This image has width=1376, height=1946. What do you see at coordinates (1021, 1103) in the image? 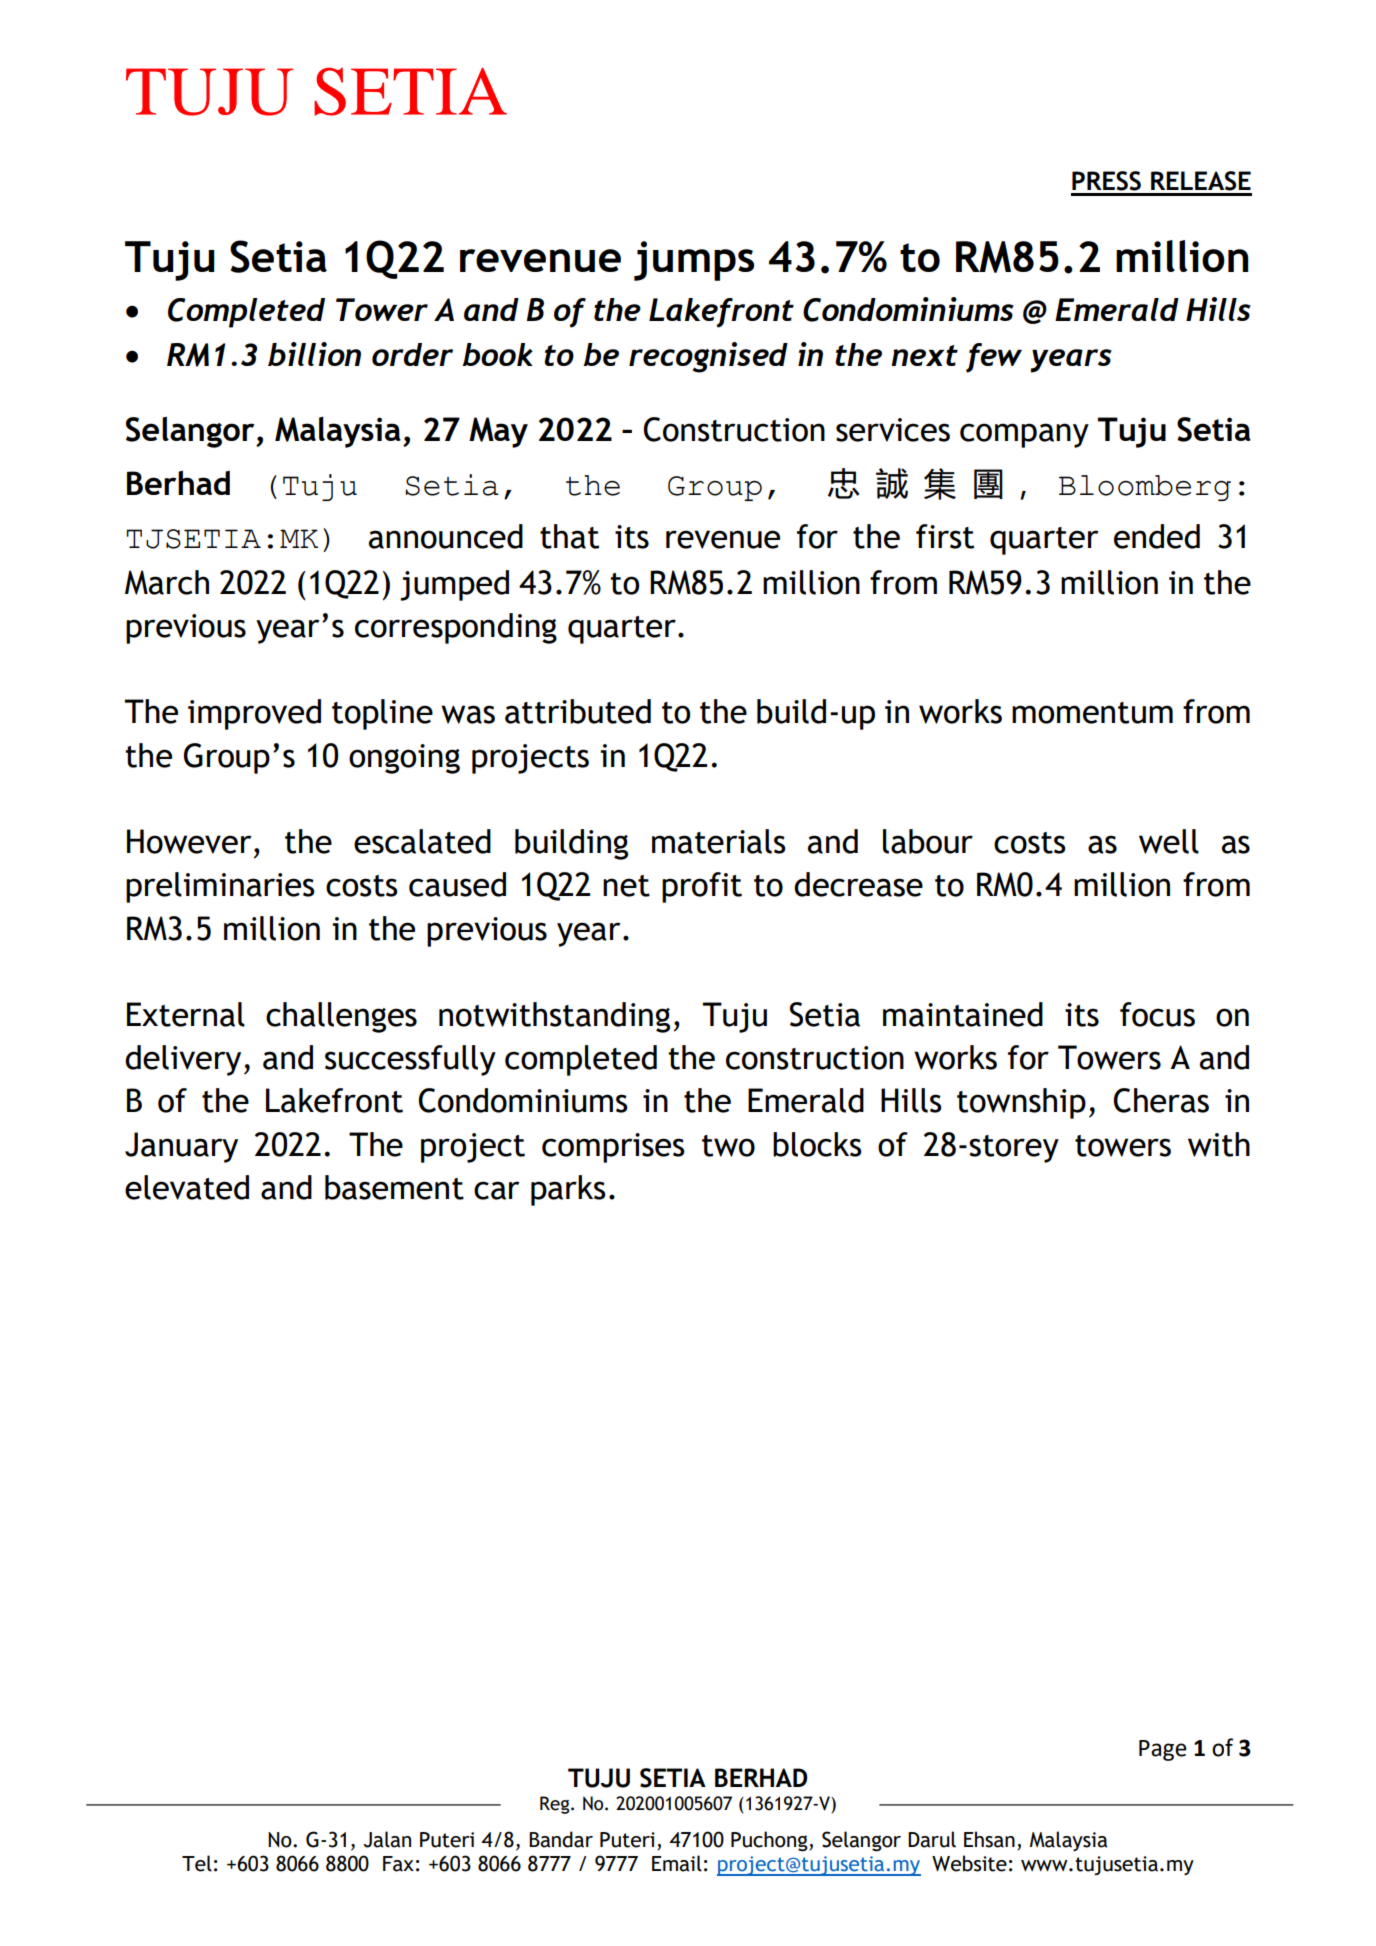
I see `township` at bounding box center [1021, 1103].
